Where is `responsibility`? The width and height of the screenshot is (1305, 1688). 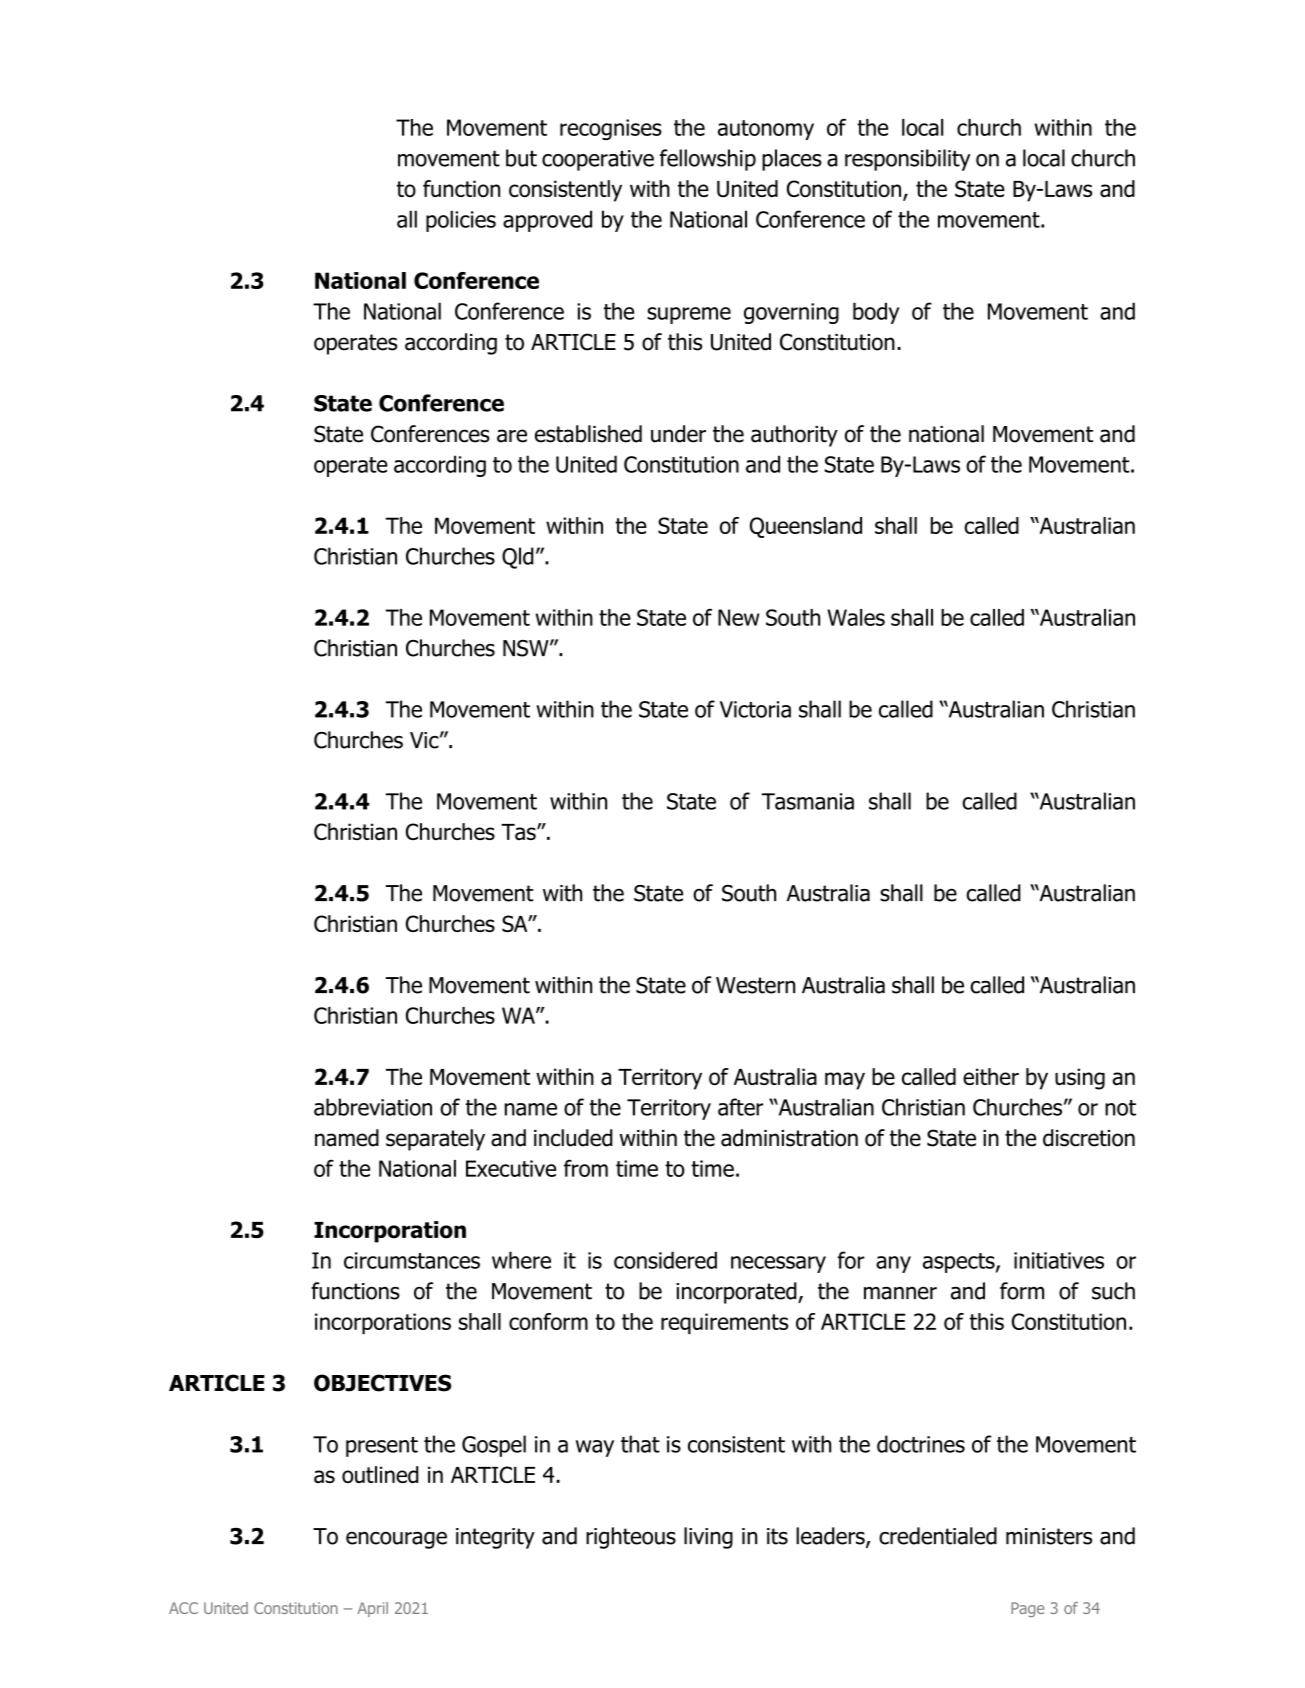 responsibility is located at coordinates (908, 160).
